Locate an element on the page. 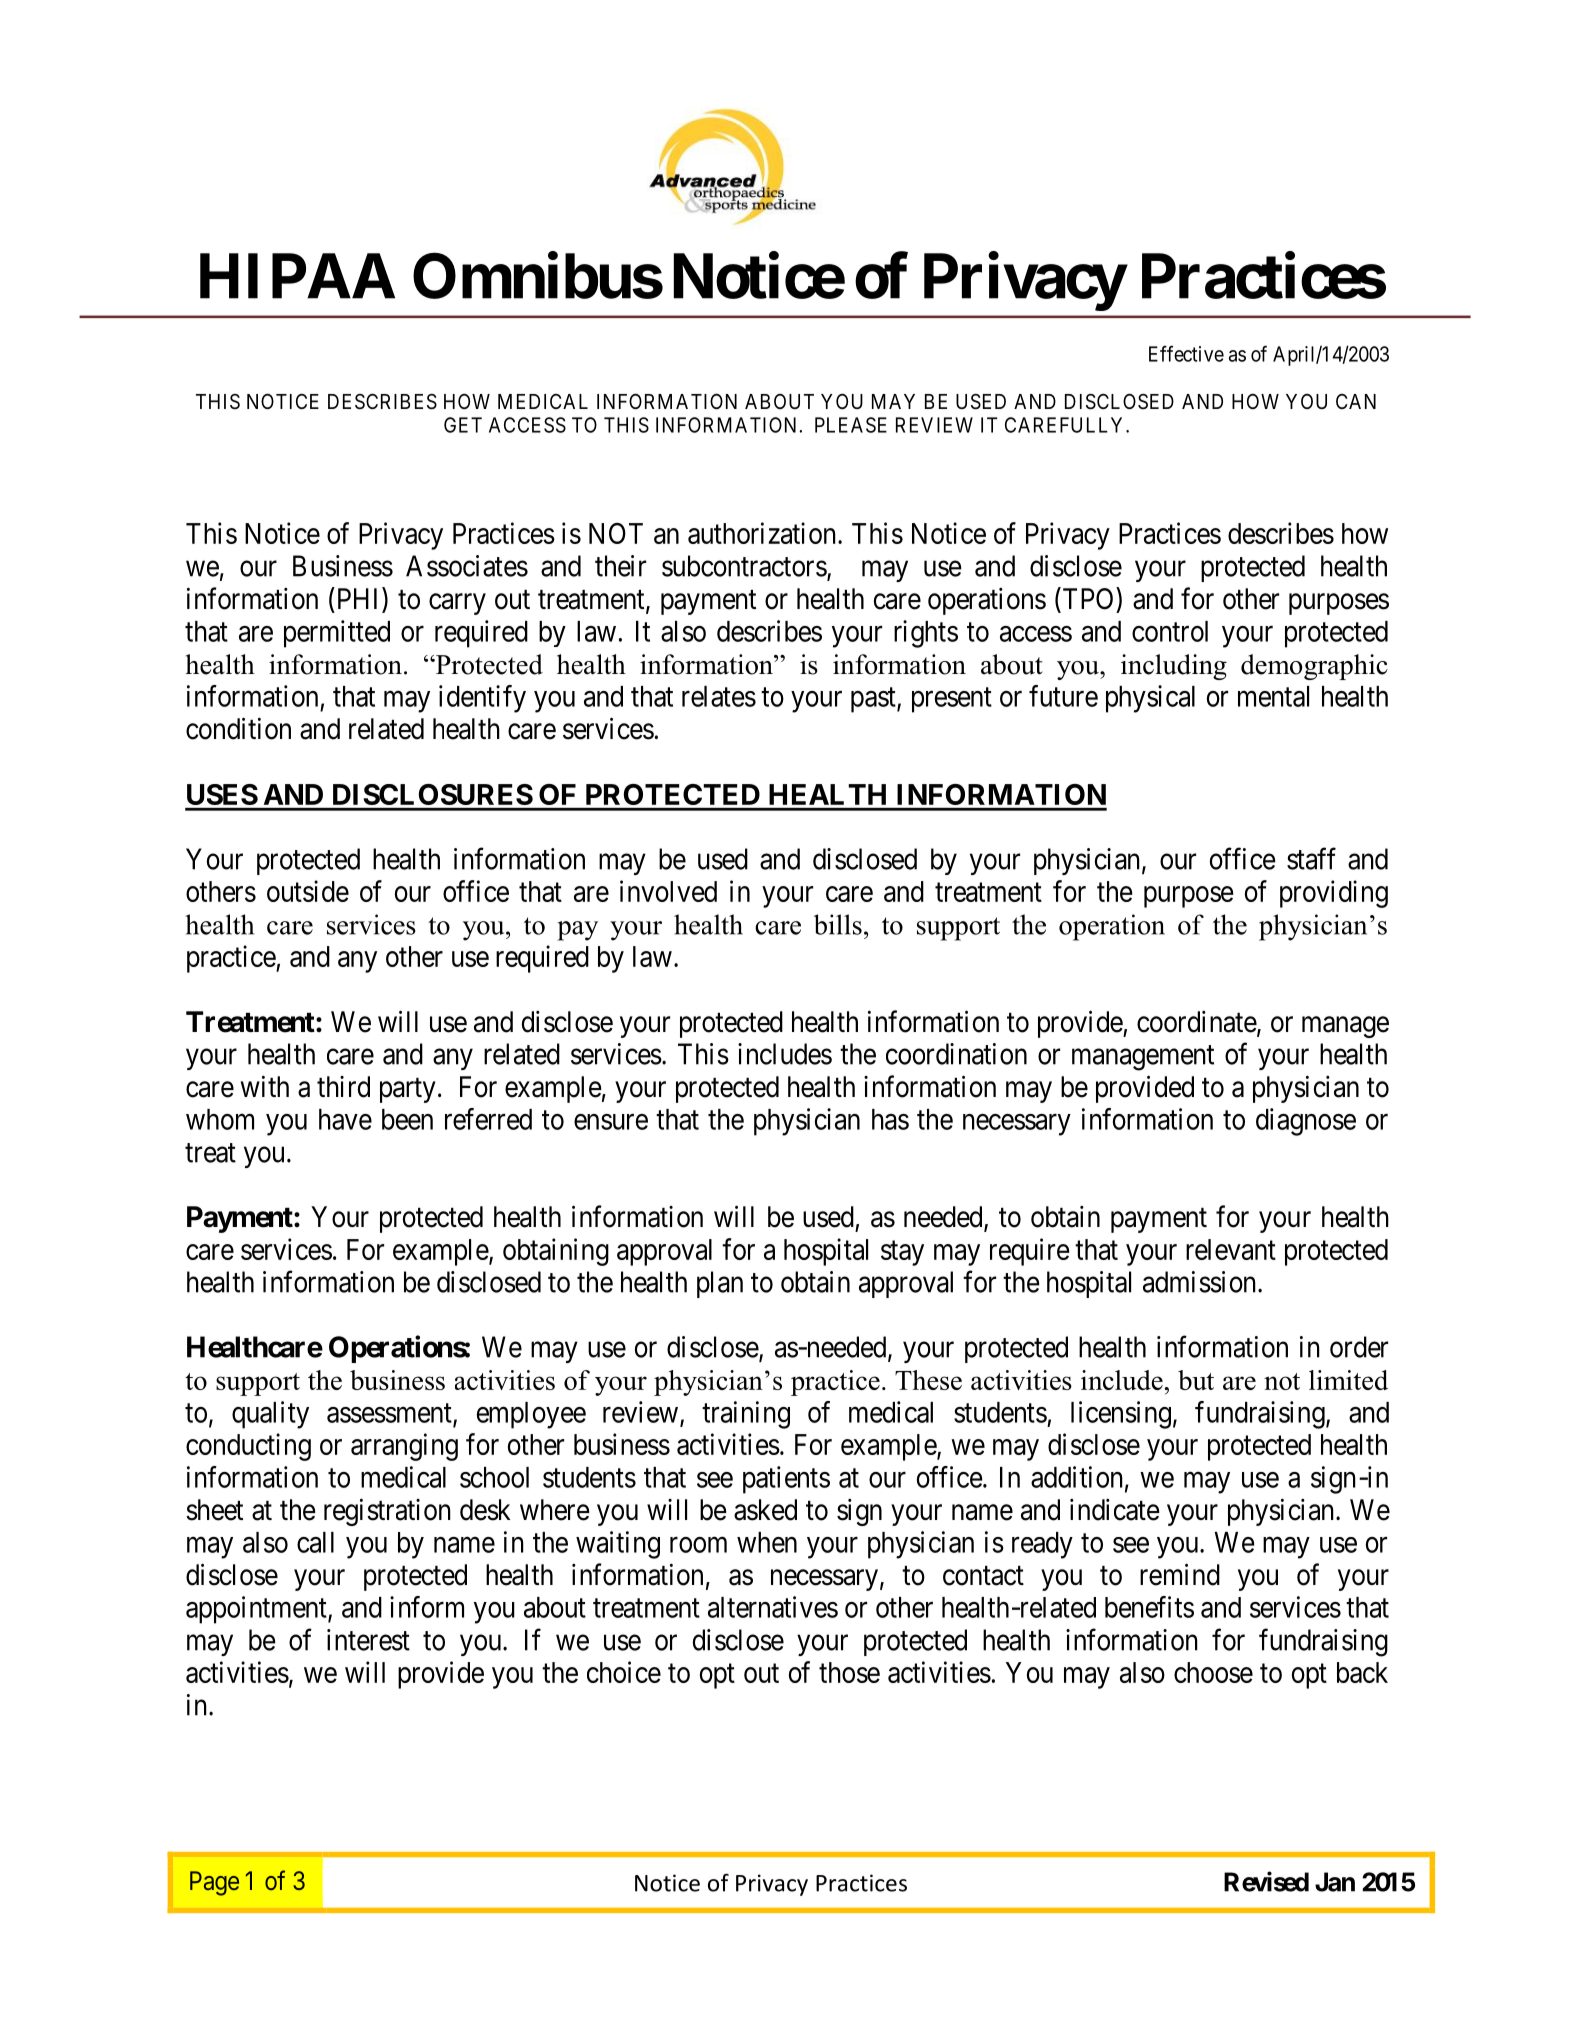  HIPAA is located at coordinates (297, 276).
